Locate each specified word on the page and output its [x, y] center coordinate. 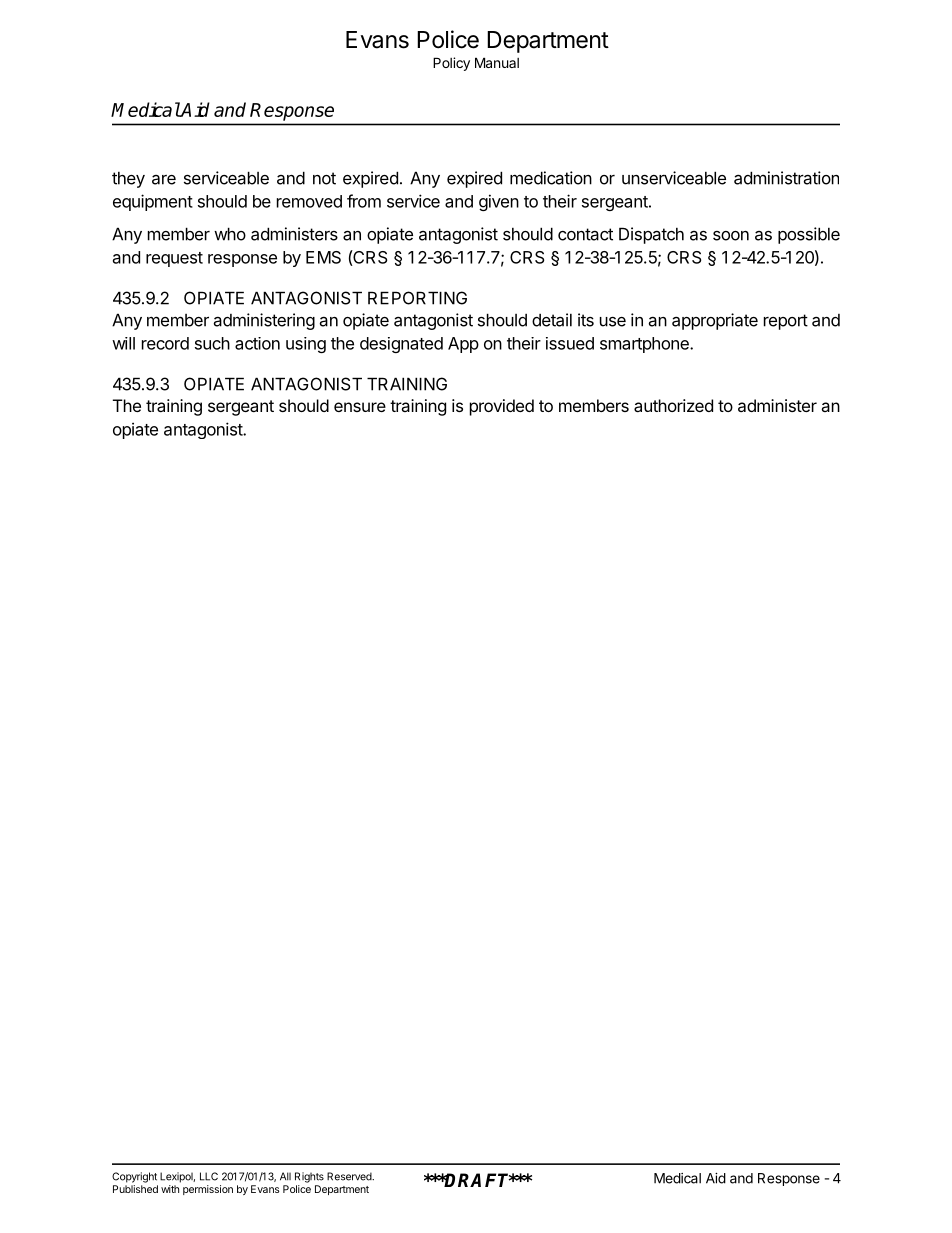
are [164, 180]
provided [502, 407]
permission [208, 1190]
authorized [673, 405]
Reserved [350, 1176]
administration [786, 178]
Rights [309, 1177]
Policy [451, 64]
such [212, 343]
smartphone [645, 345]
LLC [209, 1176]
